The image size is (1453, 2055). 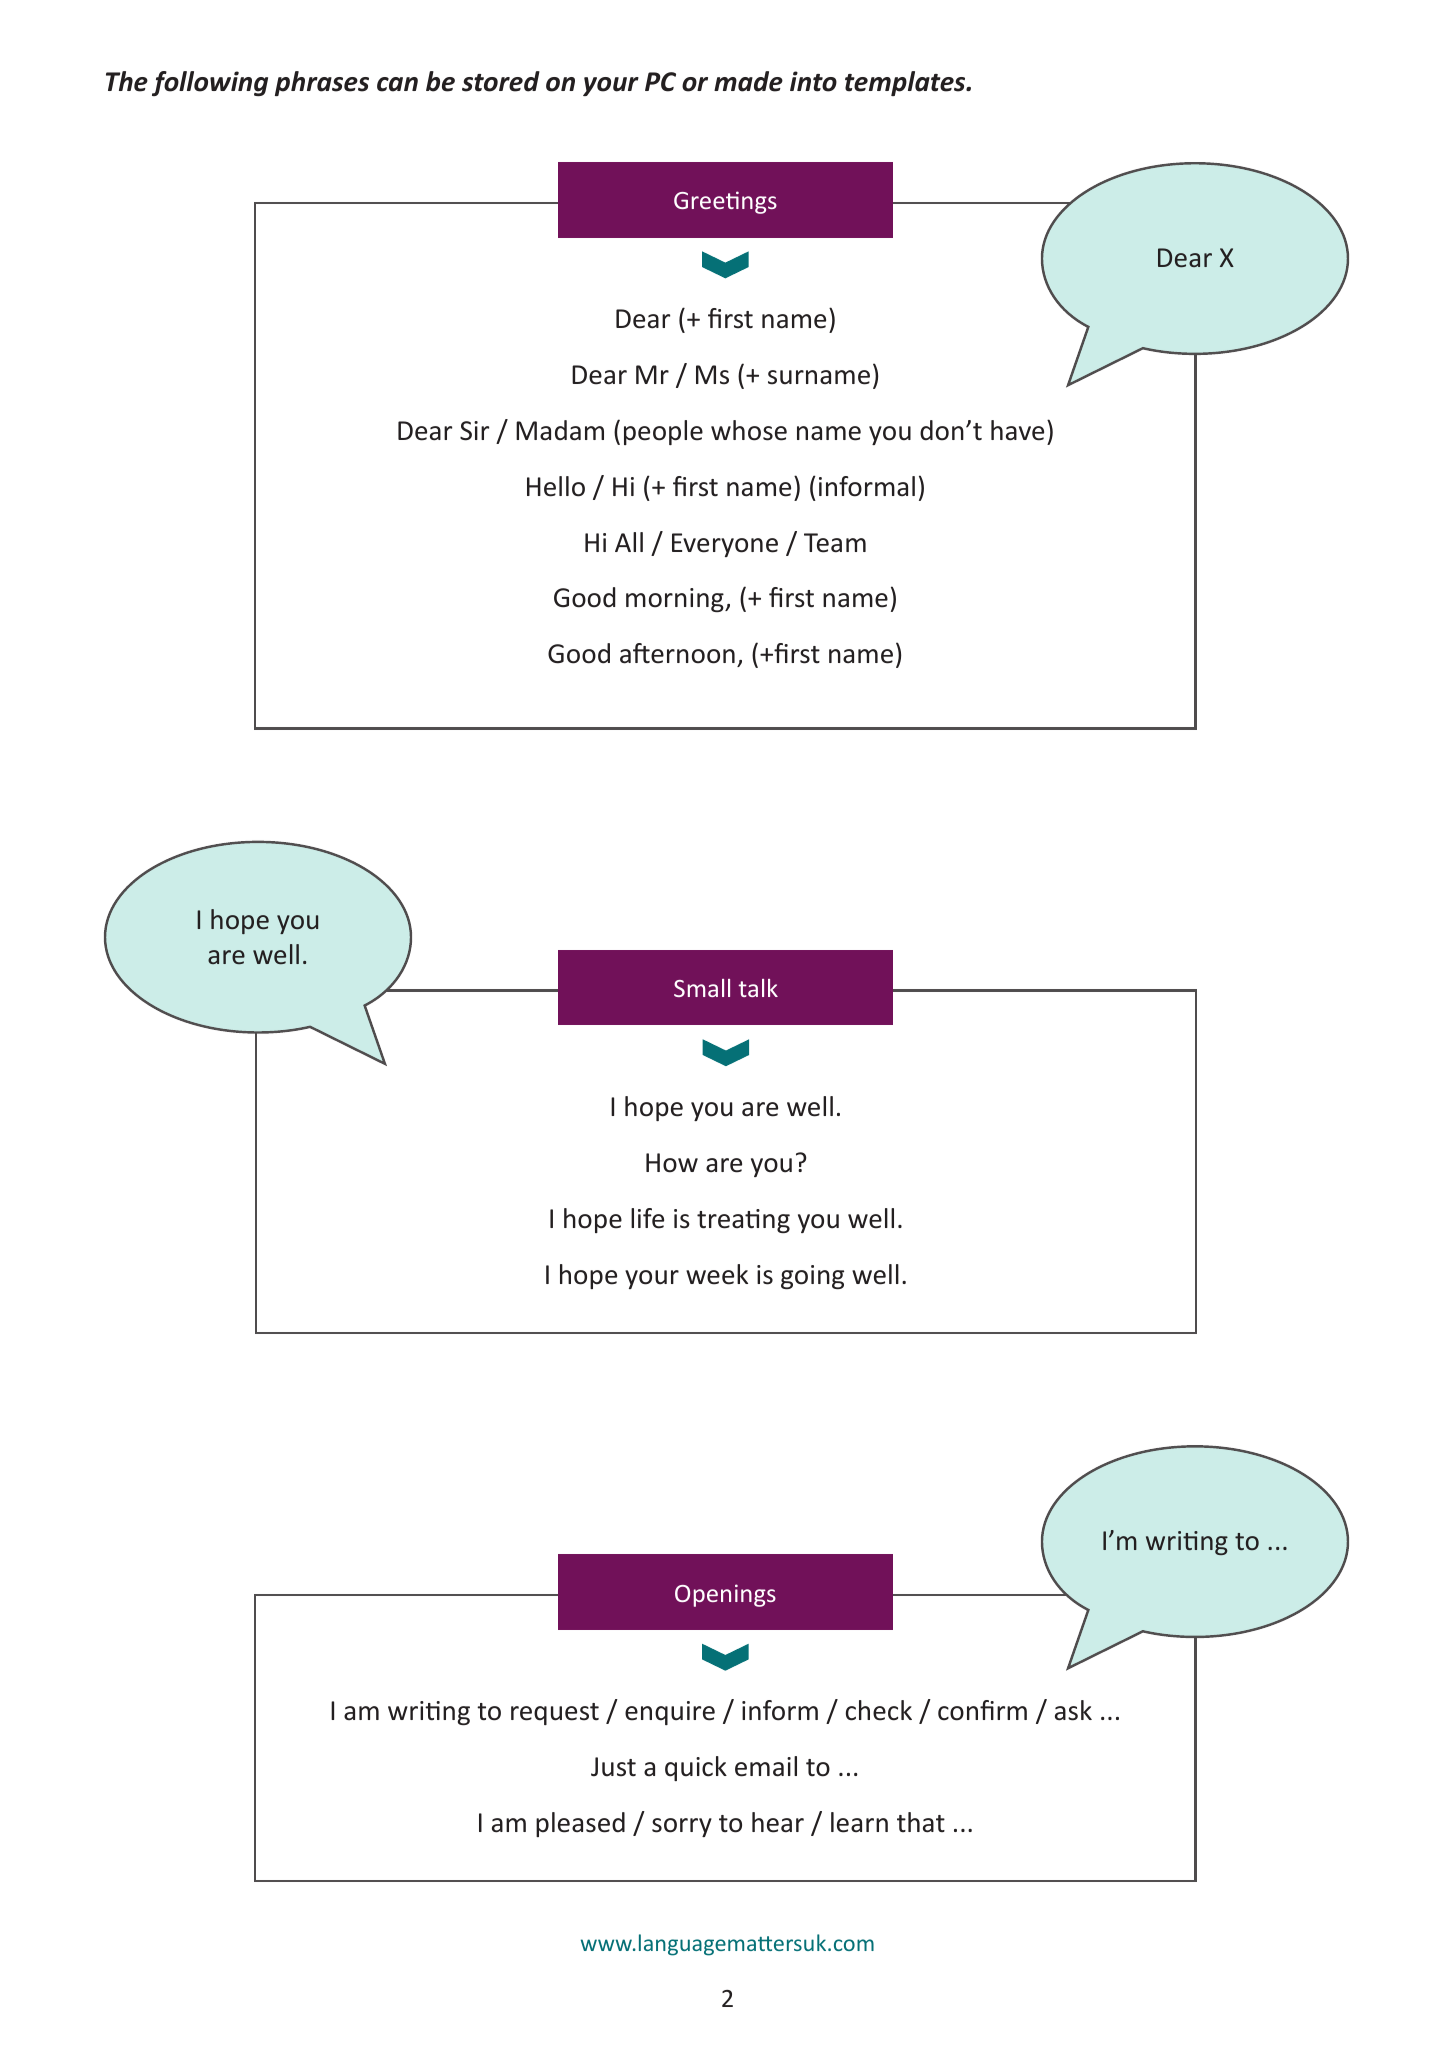 What do you see at coordinates (210, 83) in the screenshot?
I see `following` at bounding box center [210, 83].
